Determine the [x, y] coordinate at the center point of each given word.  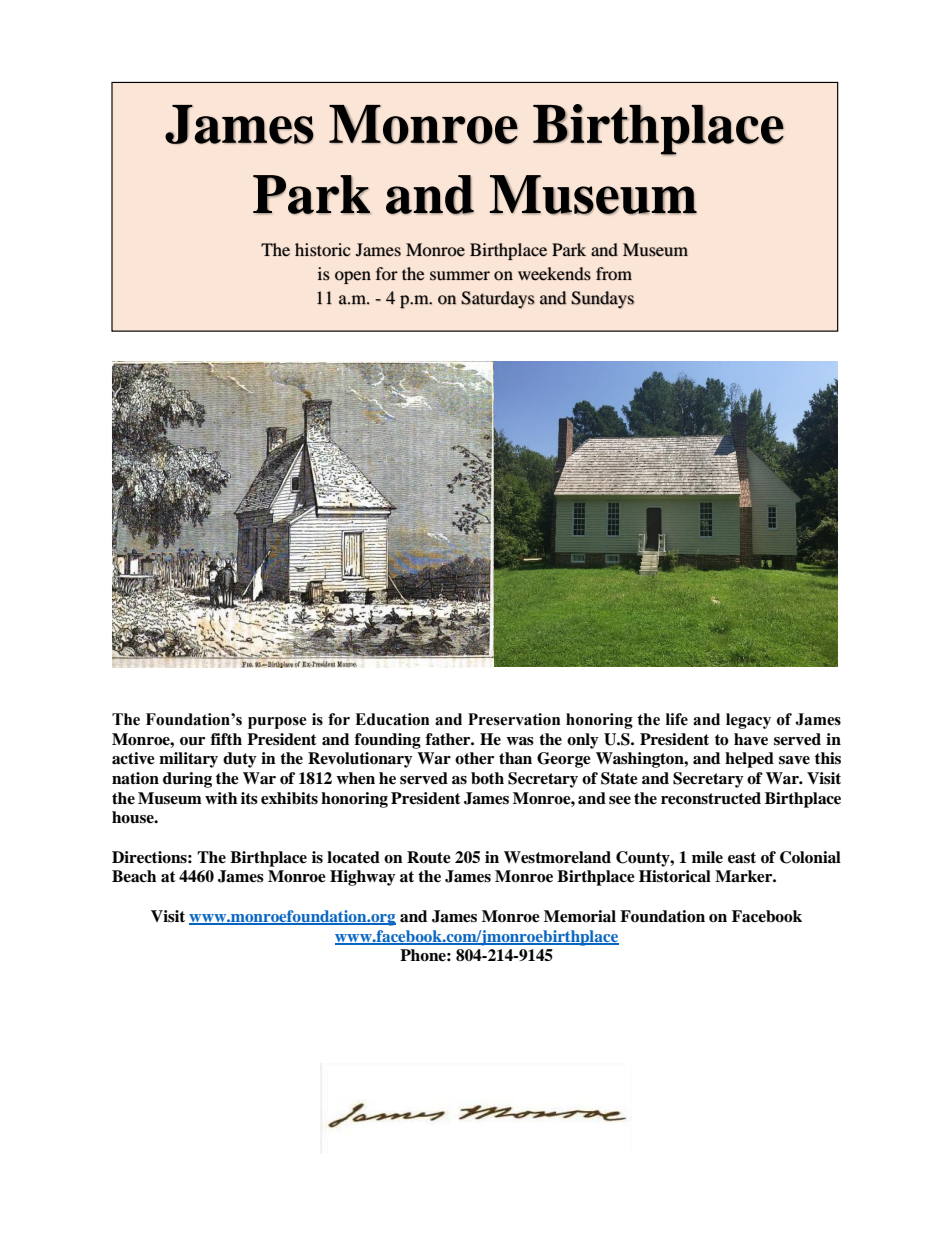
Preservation [514, 719]
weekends [554, 274]
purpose [277, 723]
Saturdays [498, 300]
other [474, 758]
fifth [226, 739]
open [353, 277]
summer [460, 276]
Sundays [602, 300]
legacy [748, 721]
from [614, 274]
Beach [134, 876]
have [751, 739]
